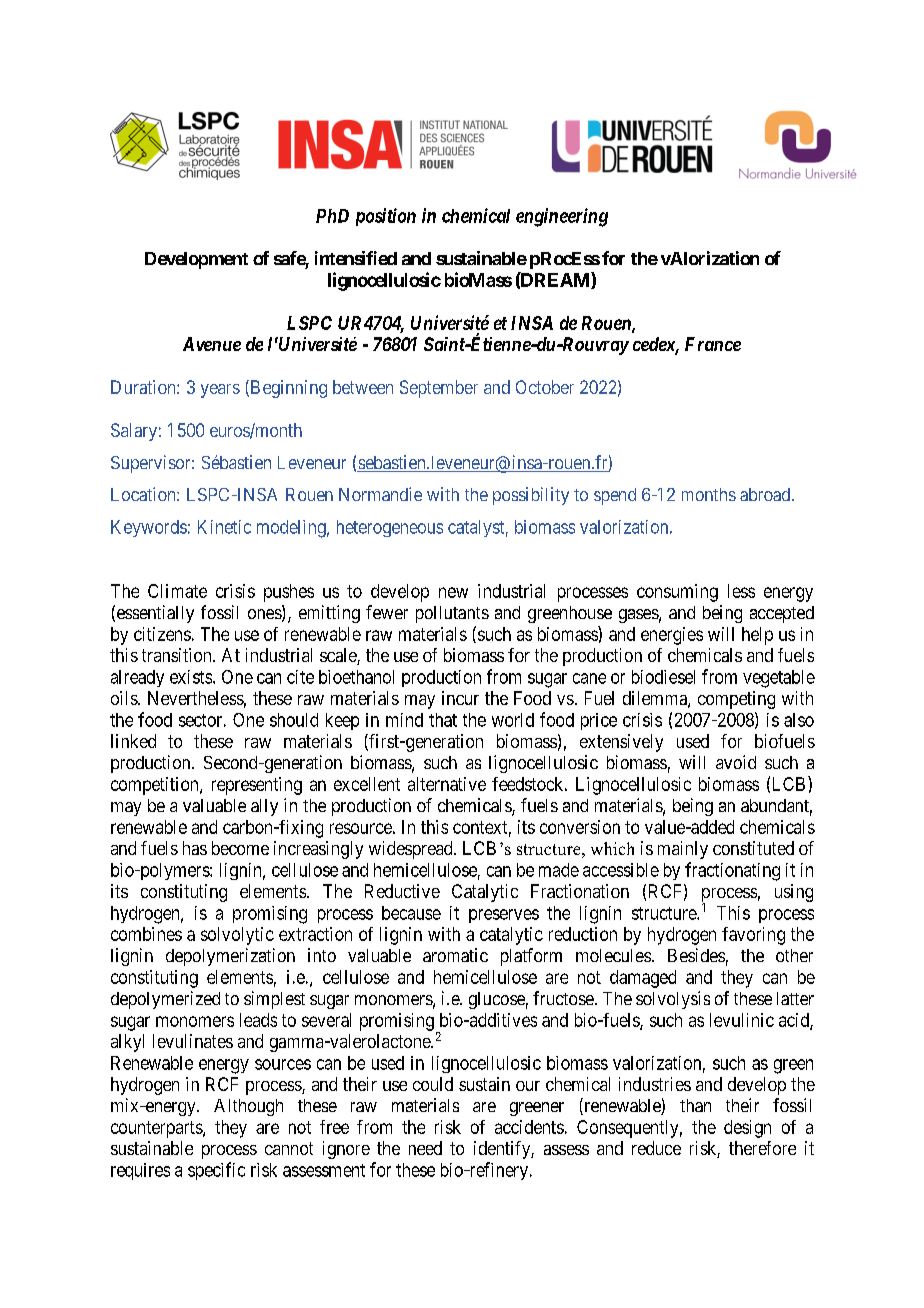  I want to click on France, so click(713, 344).
